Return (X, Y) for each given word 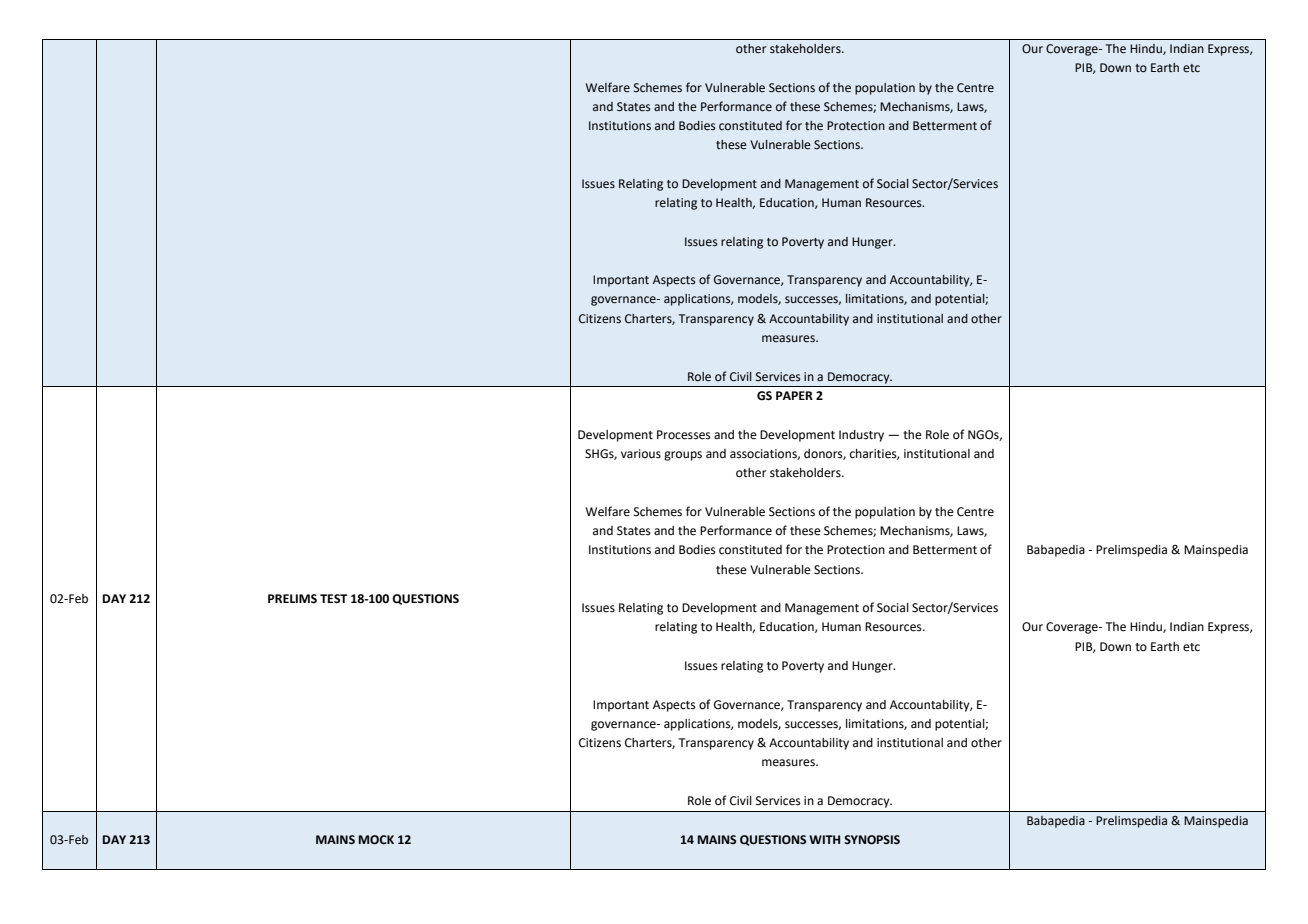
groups (683, 456)
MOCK (376, 840)
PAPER (794, 395)
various (641, 454)
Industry (861, 436)
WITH (824, 839)
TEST (333, 599)
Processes (684, 435)
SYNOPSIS (872, 840)
